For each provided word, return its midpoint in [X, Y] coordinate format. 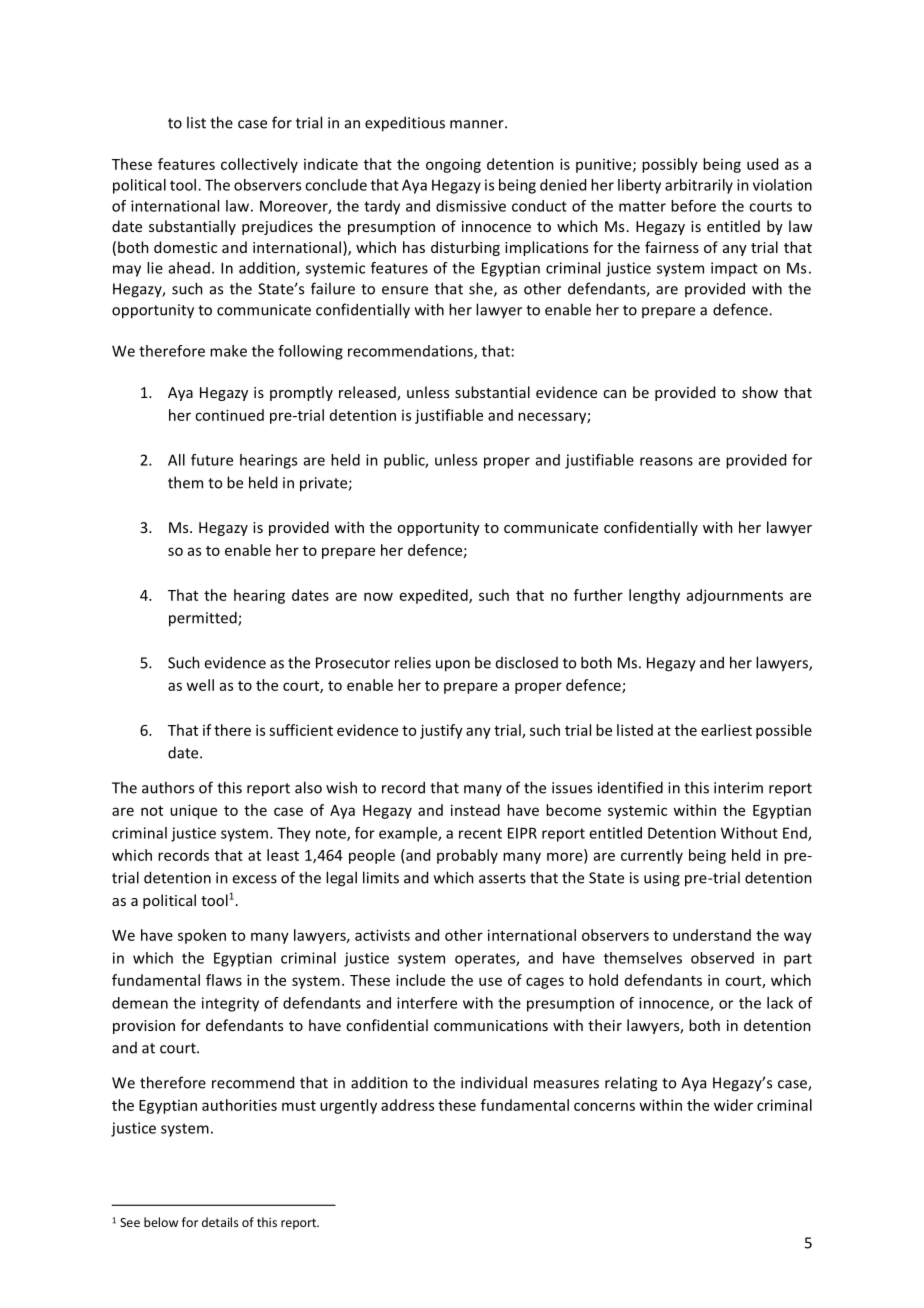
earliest [726, 730]
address [407, 1105]
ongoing [453, 165]
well [200, 685]
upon [453, 666]
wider [733, 1105]
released [368, 393]
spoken [202, 936]
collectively [259, 165]
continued [229, 415]
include [420, 980]
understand [712, 935]
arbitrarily [699, 186]
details [220, 1222]
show [760, 392]
